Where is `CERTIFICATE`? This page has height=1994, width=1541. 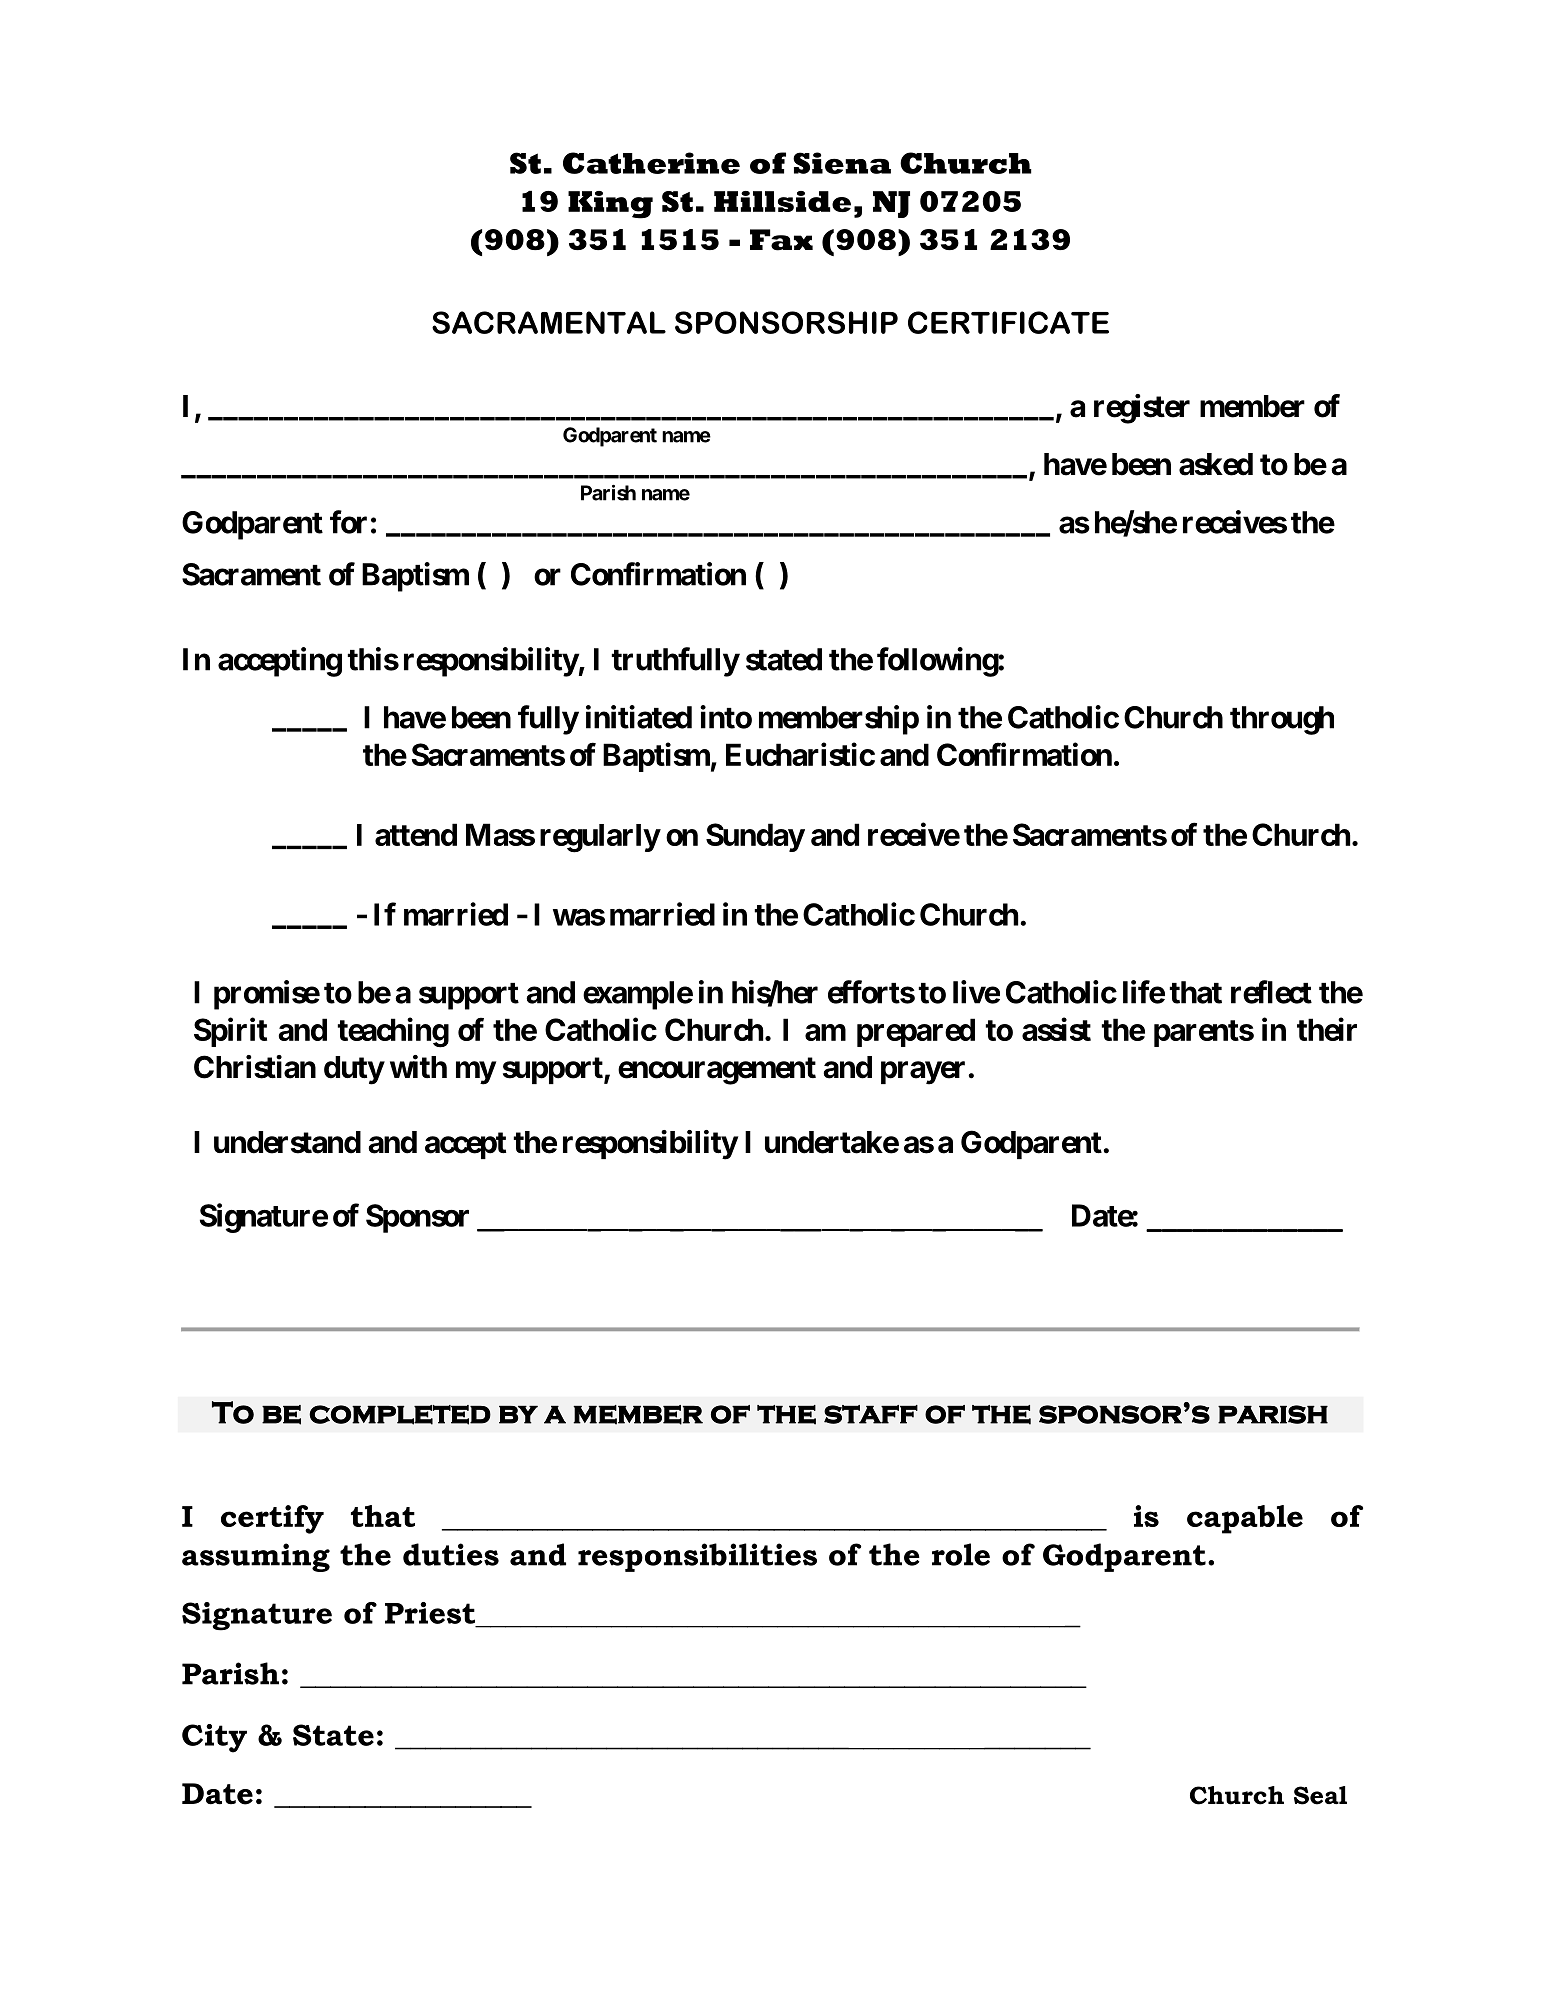 CERTIFICATE is located at coordinates (1008, 322).
